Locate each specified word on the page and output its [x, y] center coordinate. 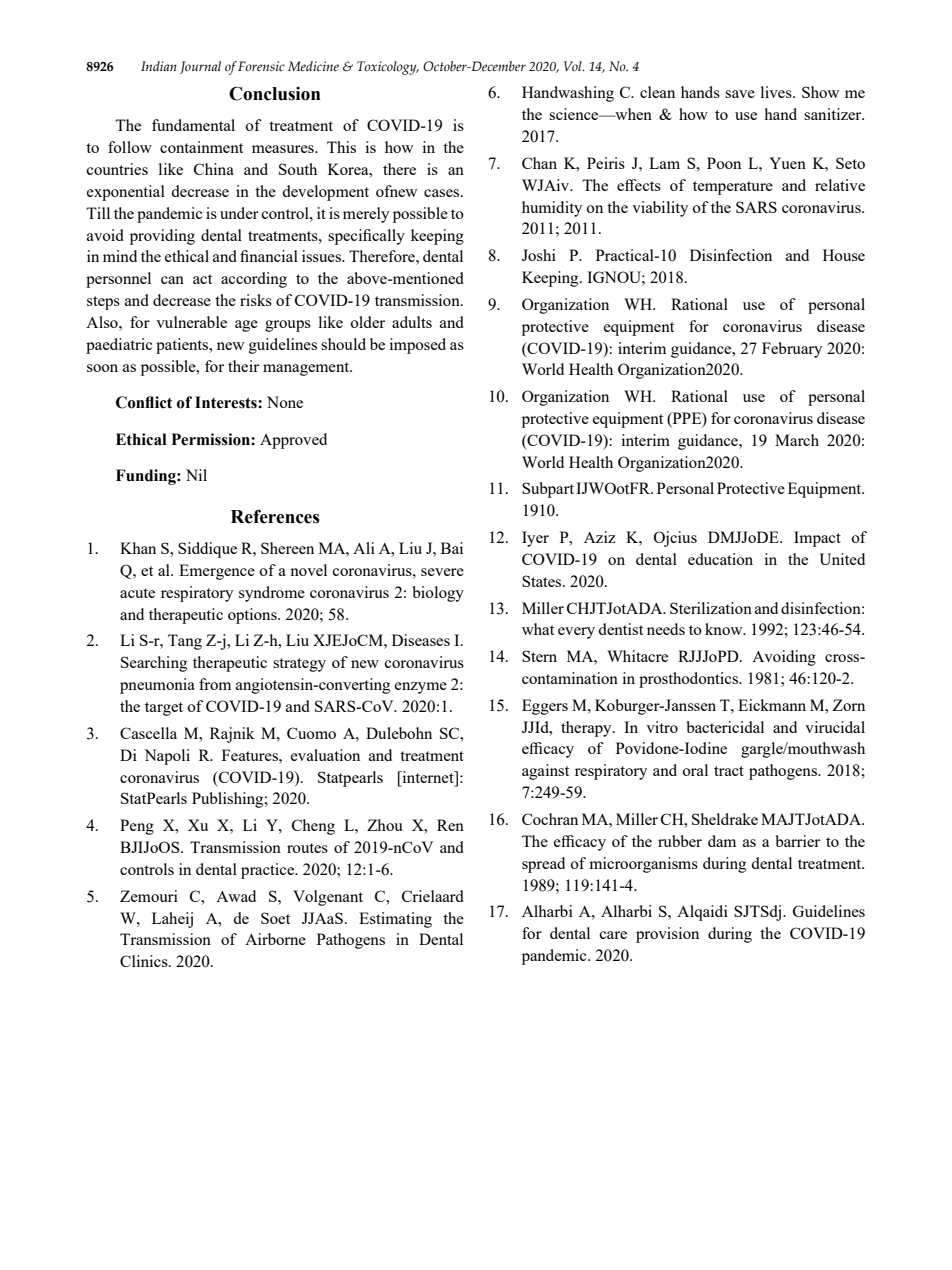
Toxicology [388, 68]
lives [777, 92]
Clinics [145, 961]
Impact [817, 539]
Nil [196, 475]
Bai [452, 548]
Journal [200, 67]
